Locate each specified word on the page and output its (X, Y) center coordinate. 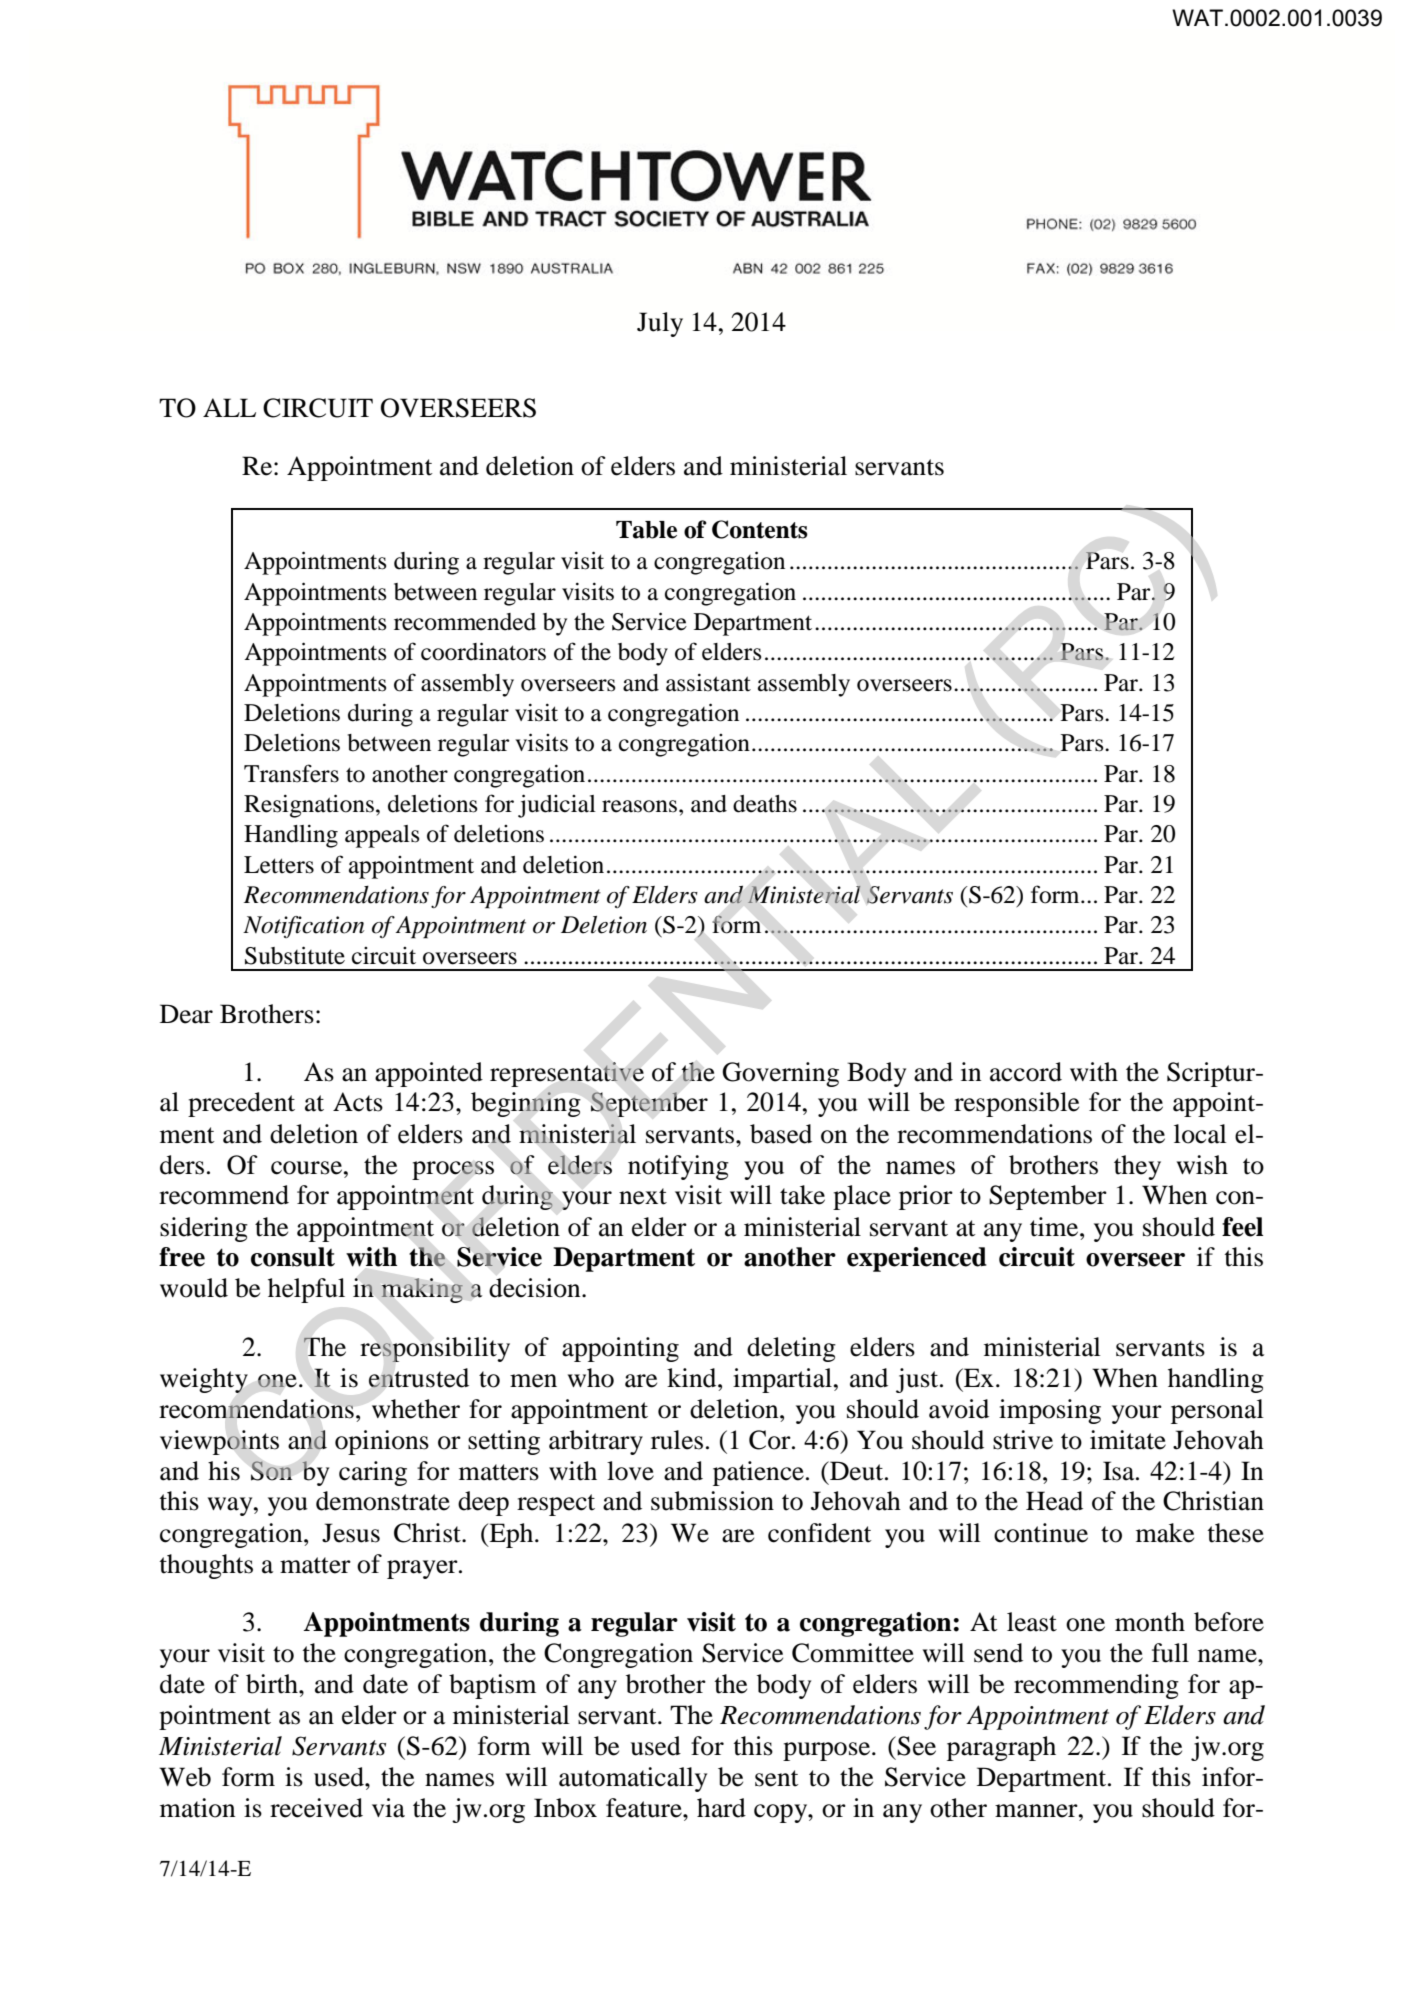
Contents (760, 529)
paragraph (1001, 1748)
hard (721, 1808)
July (660, 324)
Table (646, 530)
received (316, 1808)
